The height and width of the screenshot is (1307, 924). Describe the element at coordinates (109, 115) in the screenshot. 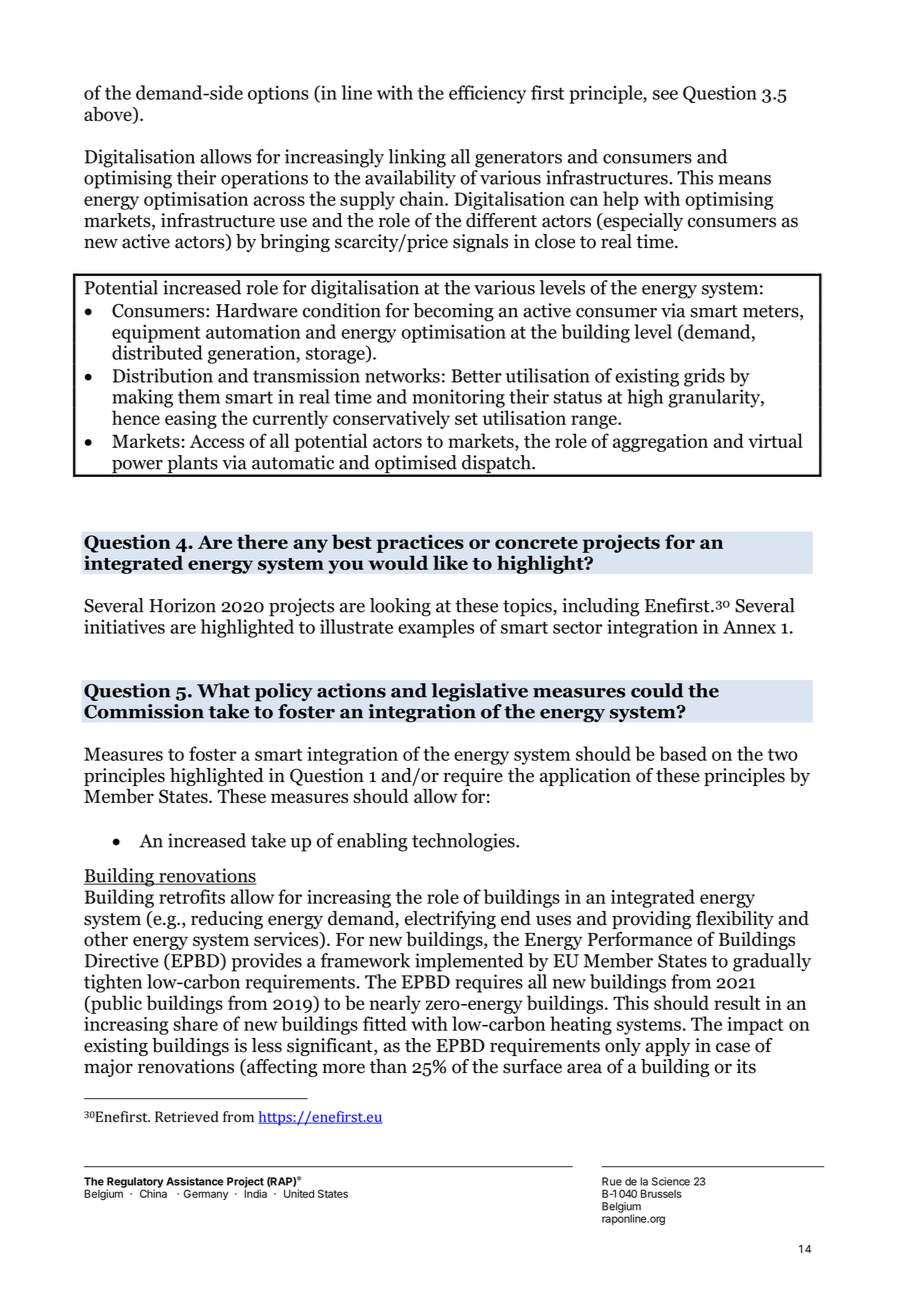

I see `above` at that location.
